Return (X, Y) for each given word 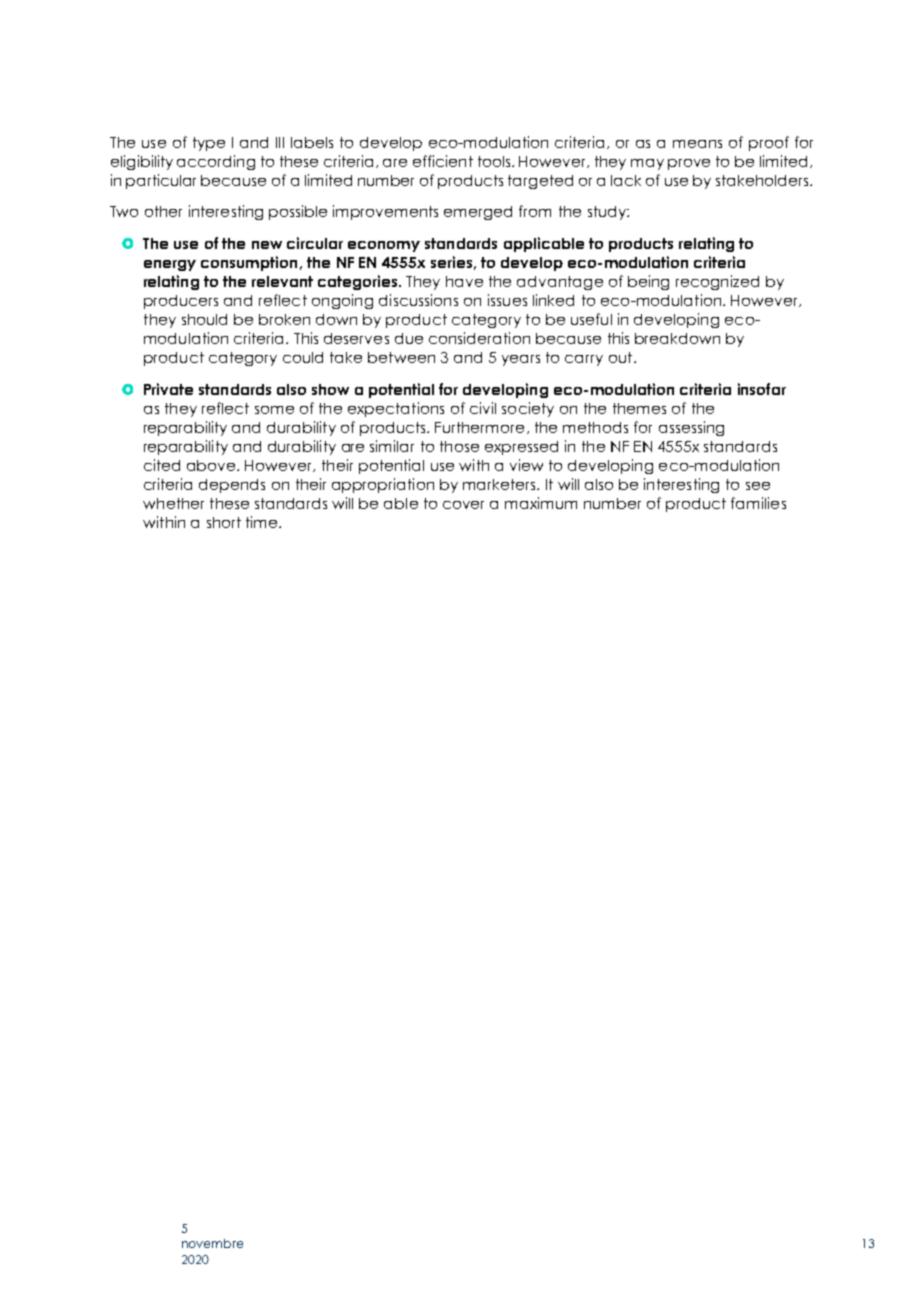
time (263, 522)
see (758, 486)
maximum (541, 503)
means (697, 144)
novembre (212, 1243)
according (216, 162)
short (224, 522)
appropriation (383, 485)
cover (463, 505)
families (758, 503)
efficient (443, 161)
